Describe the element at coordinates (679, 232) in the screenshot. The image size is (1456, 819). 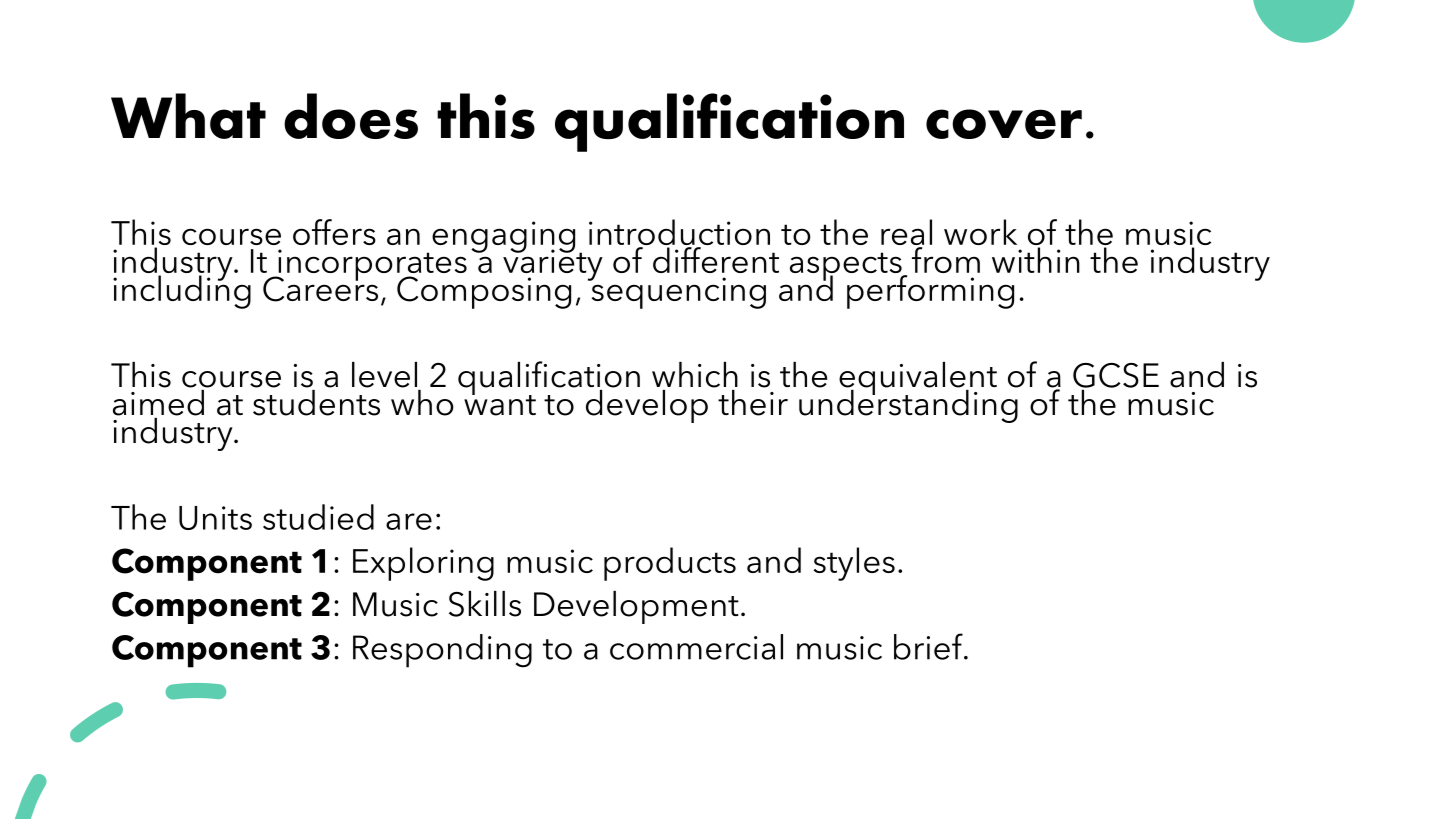
I see `introduction` at that location.
